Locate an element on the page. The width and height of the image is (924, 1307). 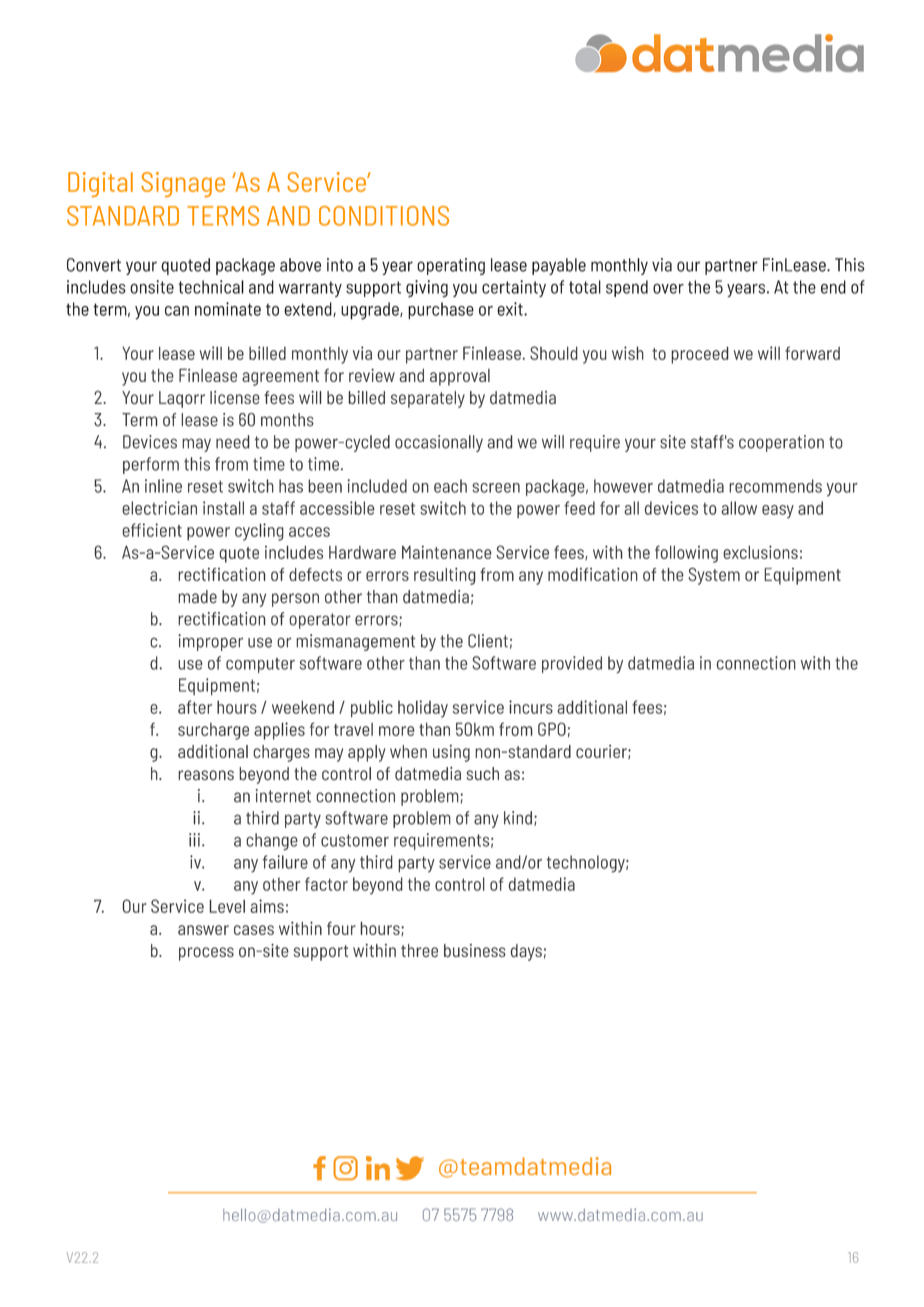
provided is located at coordinates (572, 664).
